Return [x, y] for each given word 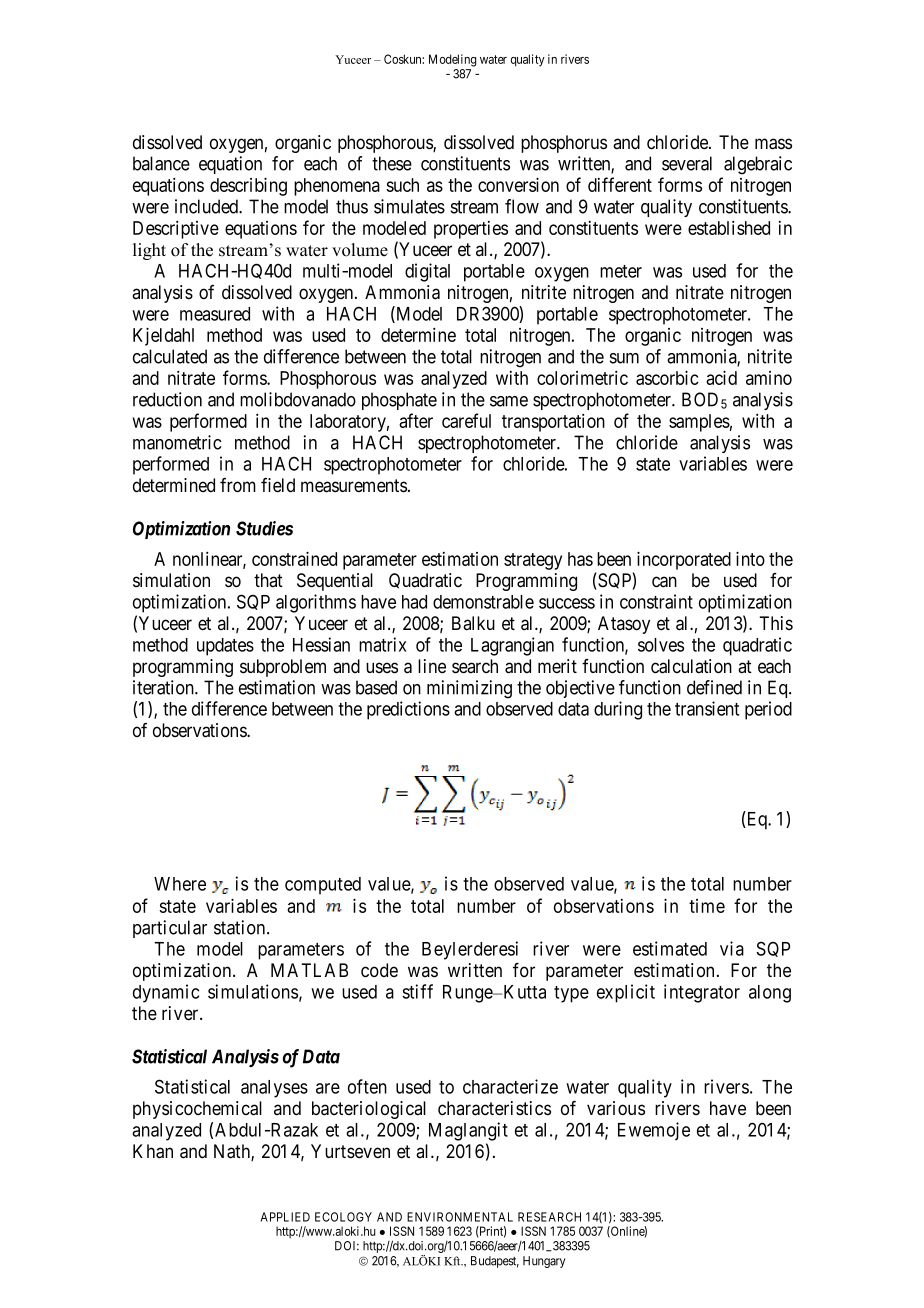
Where [180, 884]
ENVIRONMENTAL [460, 1217]
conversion [518, 184]
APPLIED [285, 1217]
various [616, 1108]
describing [248, 186]
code [379, 970]
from [238, 485]
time [707, 906]
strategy [533, 561]
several [687, 163]
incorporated [684, 560]
